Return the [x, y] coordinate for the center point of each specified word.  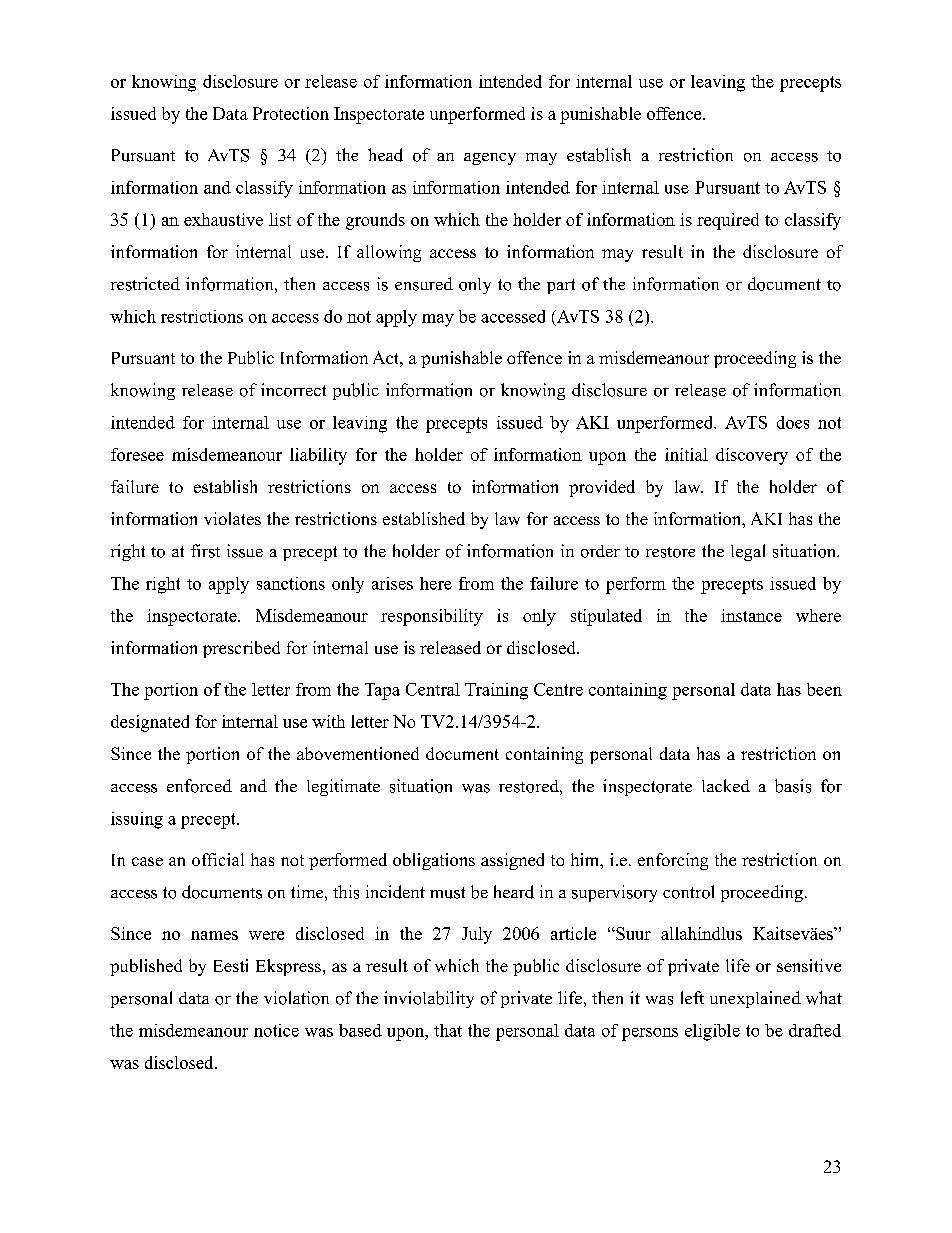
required [728, 221]
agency [490, 159]
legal [748, 552]
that [448, 1030]
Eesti [231, 965]
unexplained [755, 999]
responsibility [432, 617]
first [205, 551]
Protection [291, 113]
